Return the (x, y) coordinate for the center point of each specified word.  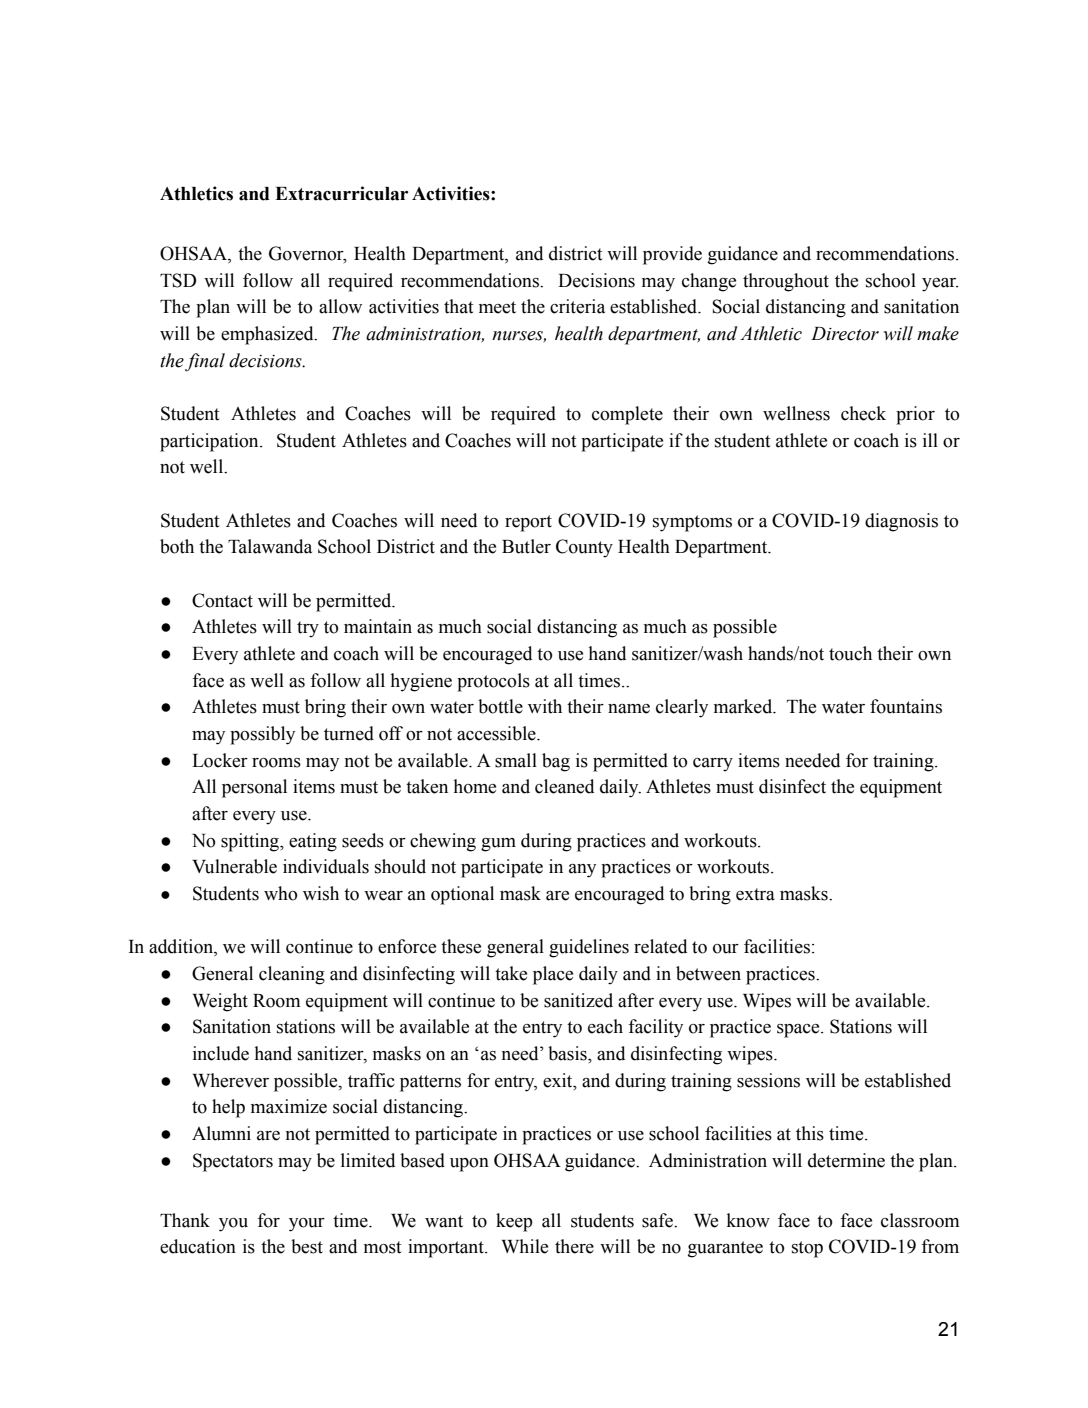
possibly (262, 735)
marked (744, 706)
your (307, 1225)
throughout (786, 282)
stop (807, 1249)
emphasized (268, 335)
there (574, 1246)
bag (556, 762)
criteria (577, 306)
